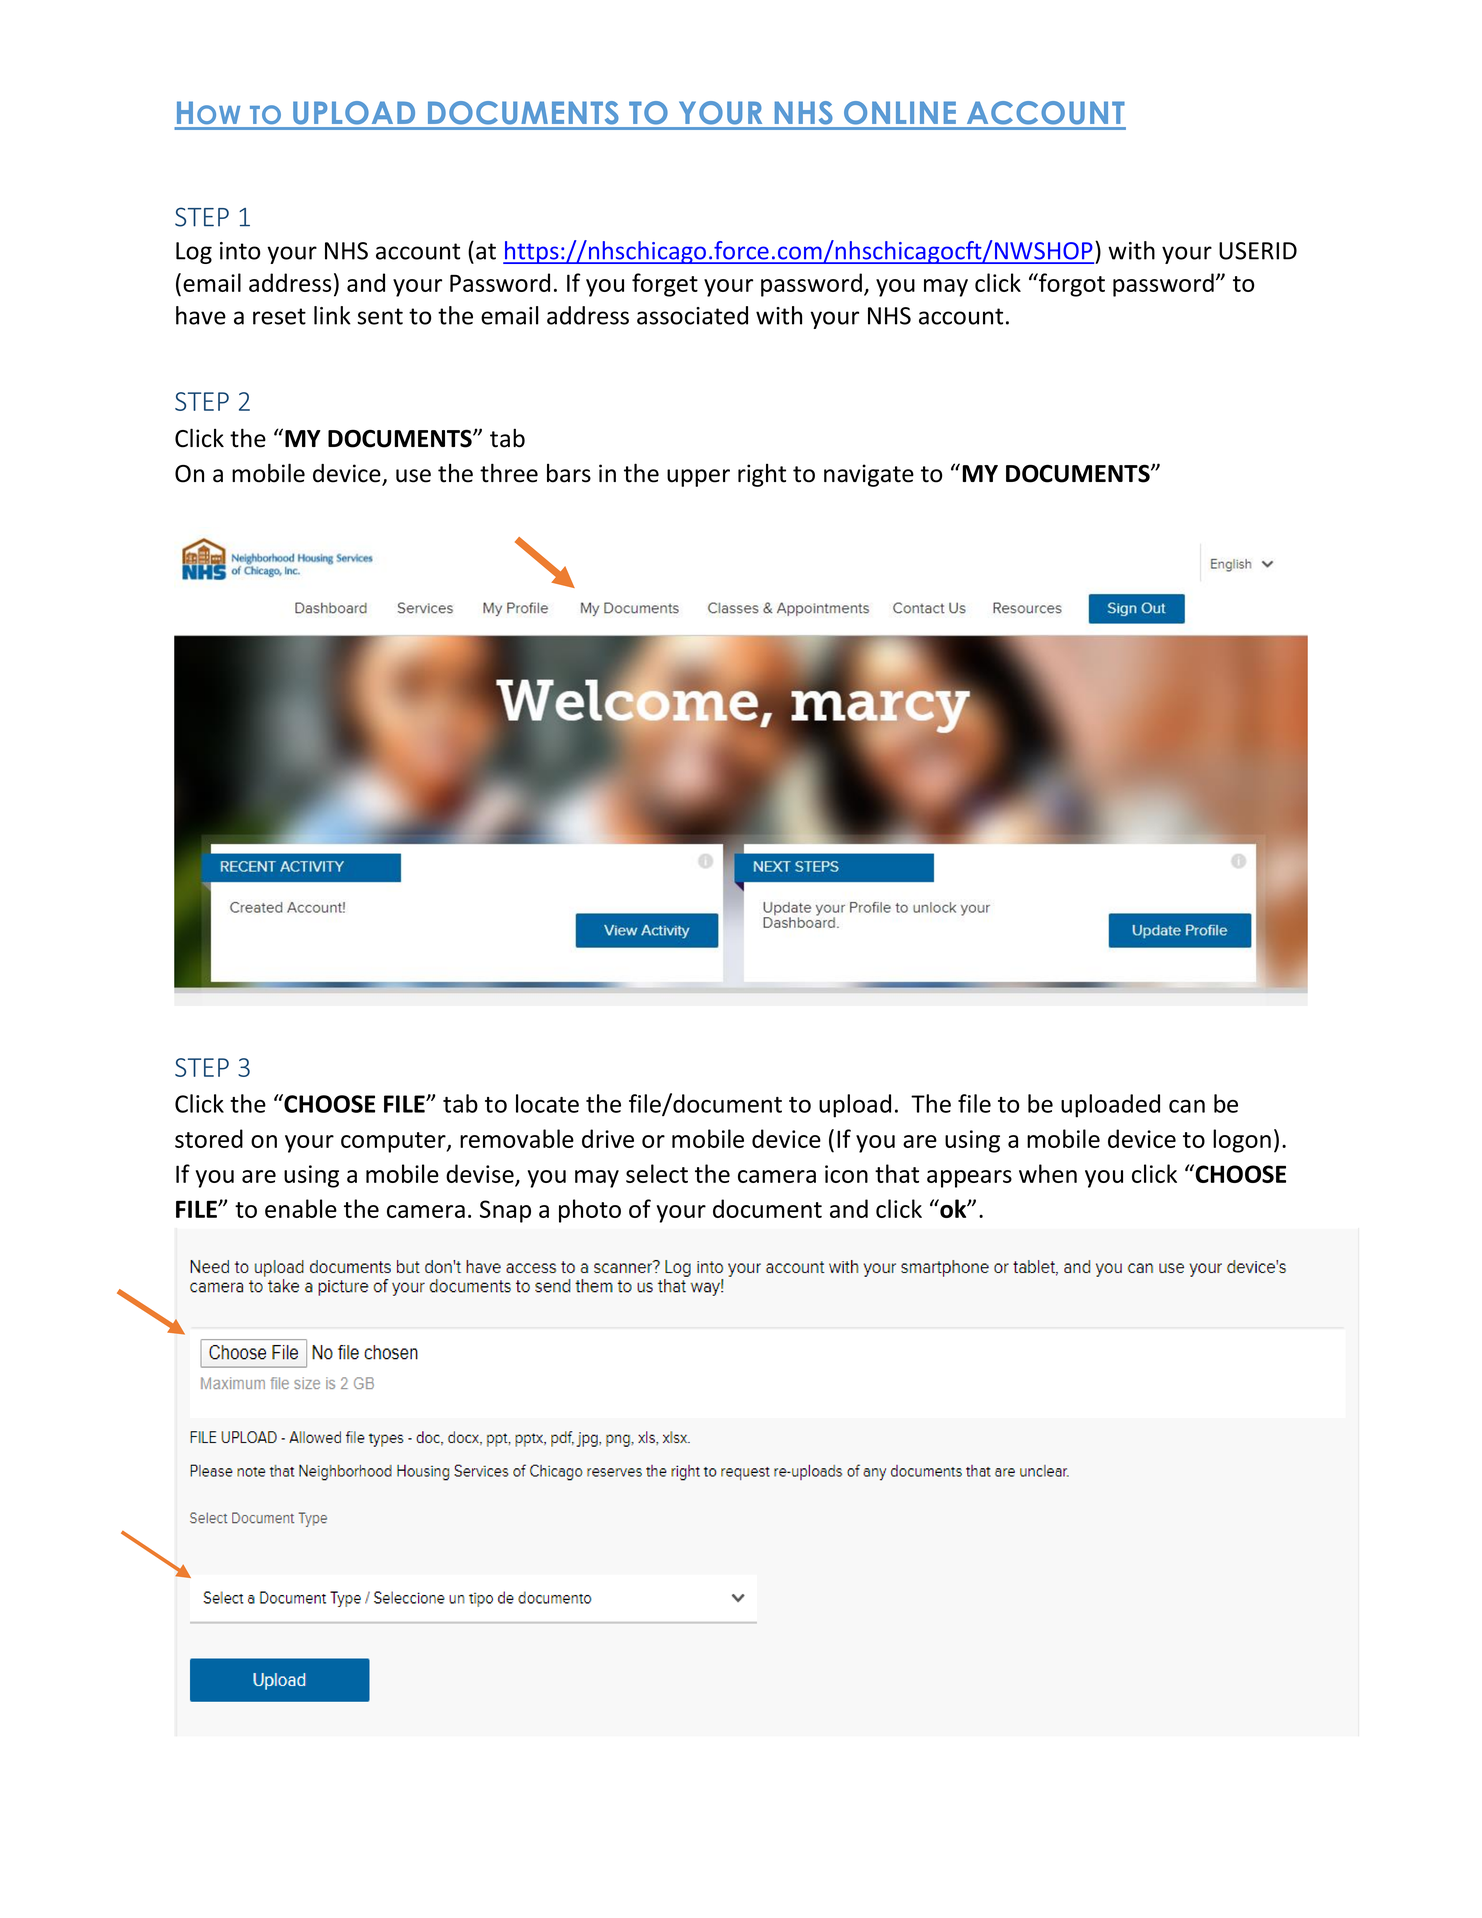 The width and height of the page is (1482, 1918). Describe the element at coordinates (698, 478) in the page. I see `upper` at that location.
